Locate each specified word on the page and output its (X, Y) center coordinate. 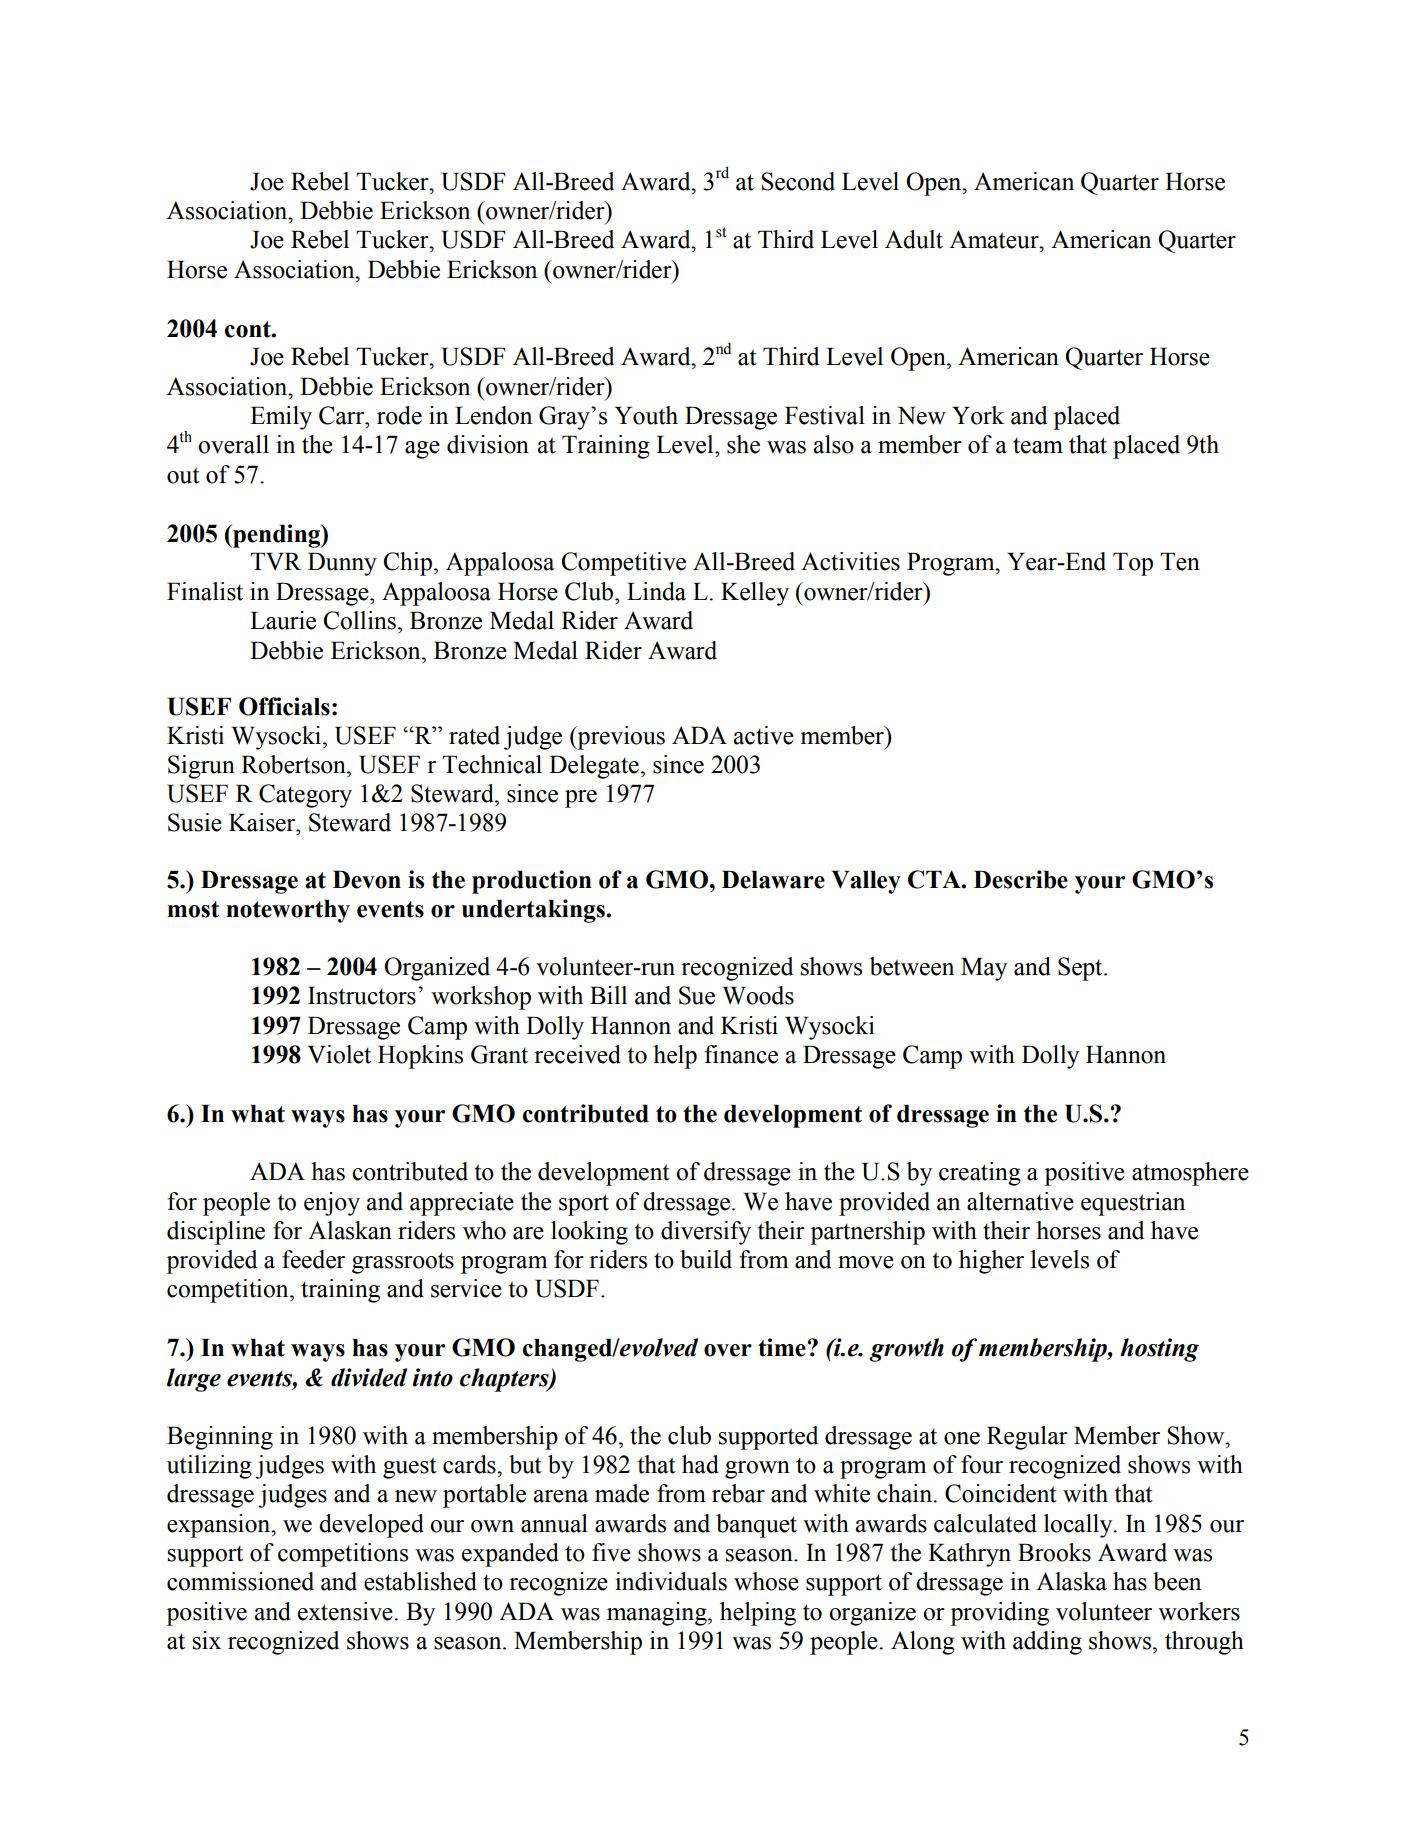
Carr (343, 415)
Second (798, 181)
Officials (284, 706)
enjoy (332, 1204)
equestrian (1133, 1204)
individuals (671, 1581)
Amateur (995, 239)
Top (1133, 564)
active (764, 735)
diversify (706, 1233)
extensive (346, 1611)
